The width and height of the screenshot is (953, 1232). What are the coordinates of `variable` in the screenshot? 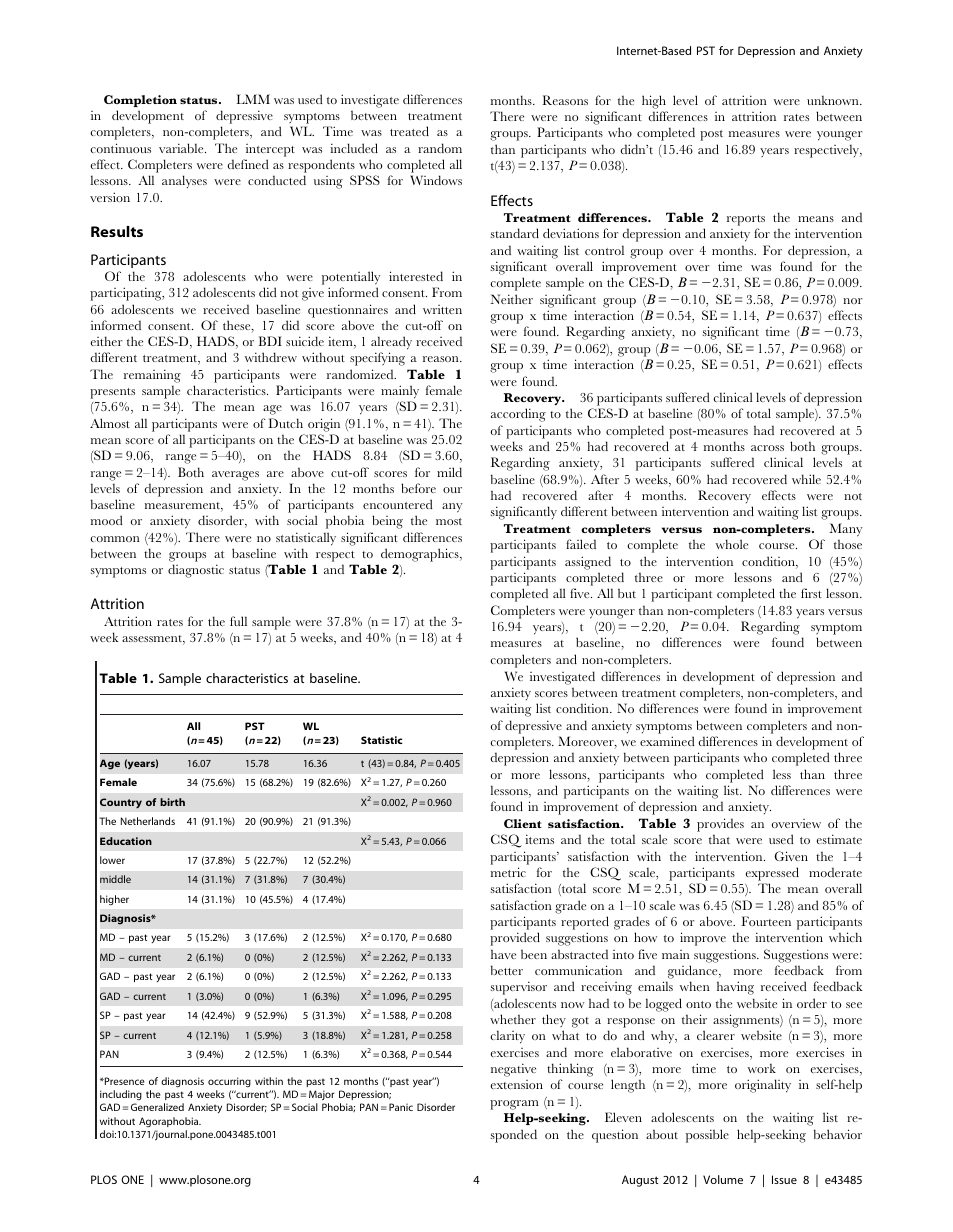 It's located at (182, 148).
